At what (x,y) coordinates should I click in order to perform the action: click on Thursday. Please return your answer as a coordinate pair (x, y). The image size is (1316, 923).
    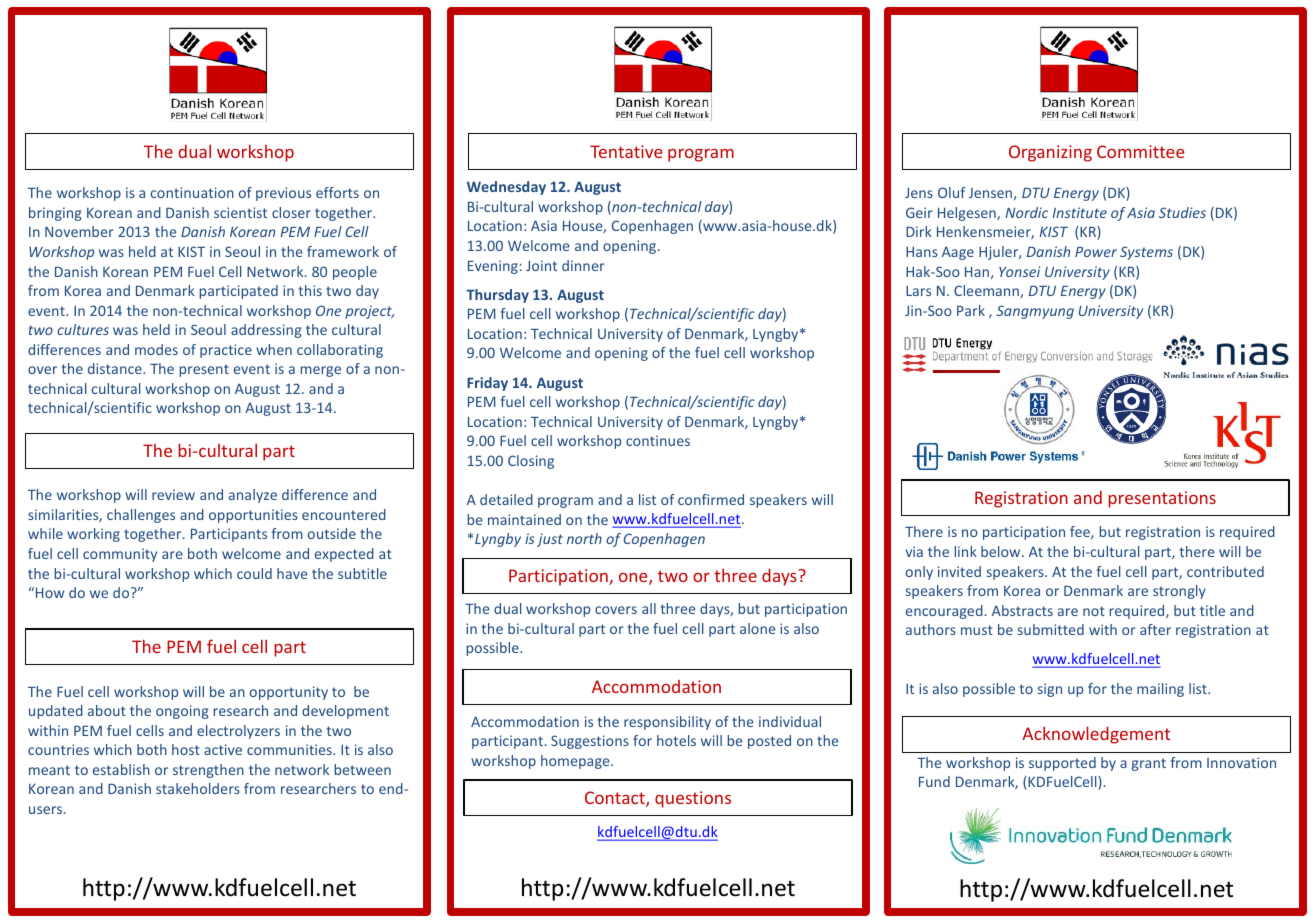
    Looking at the image, I should click on (497, 296).
